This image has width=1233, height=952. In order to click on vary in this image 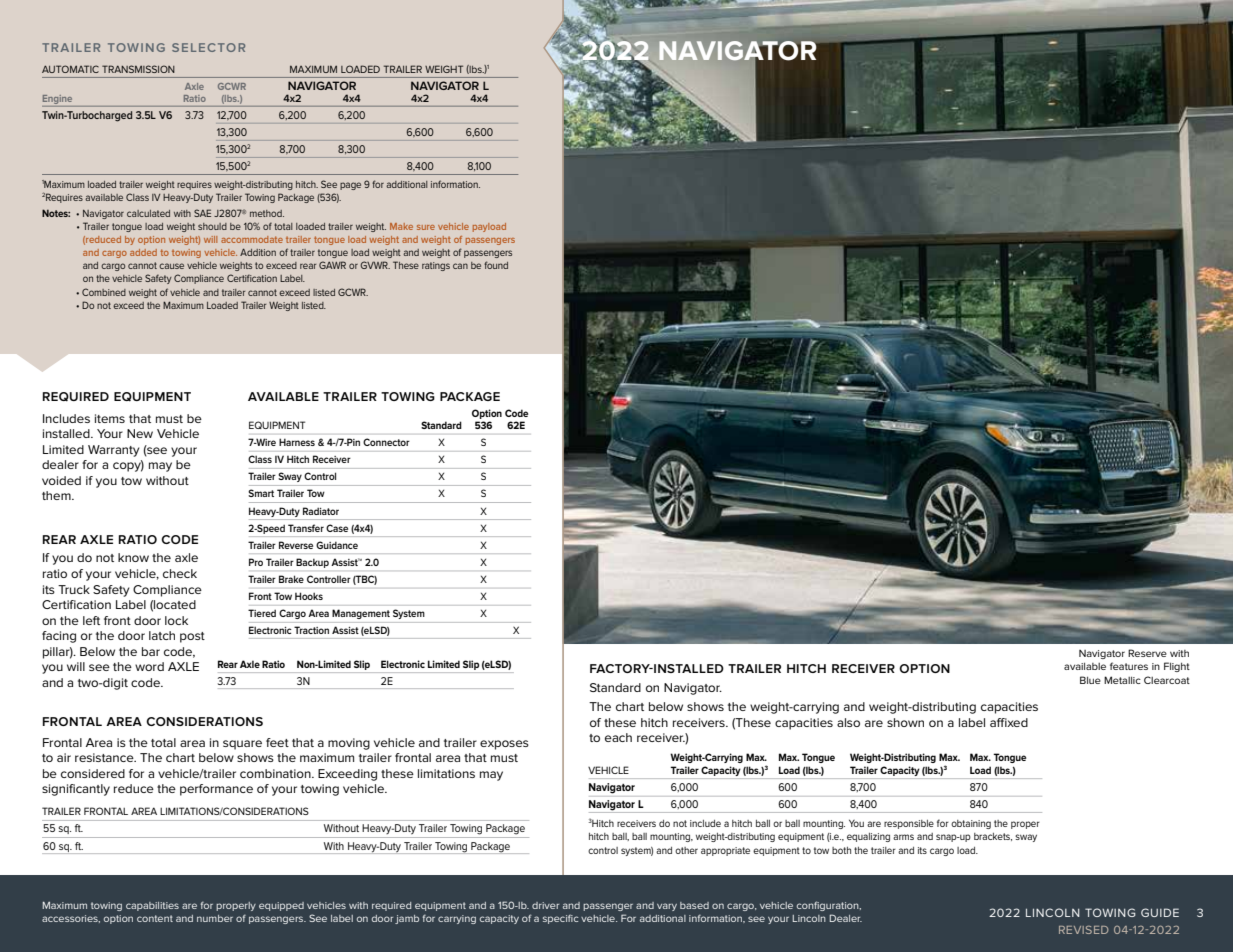, I will do `click(667, 907)`.
